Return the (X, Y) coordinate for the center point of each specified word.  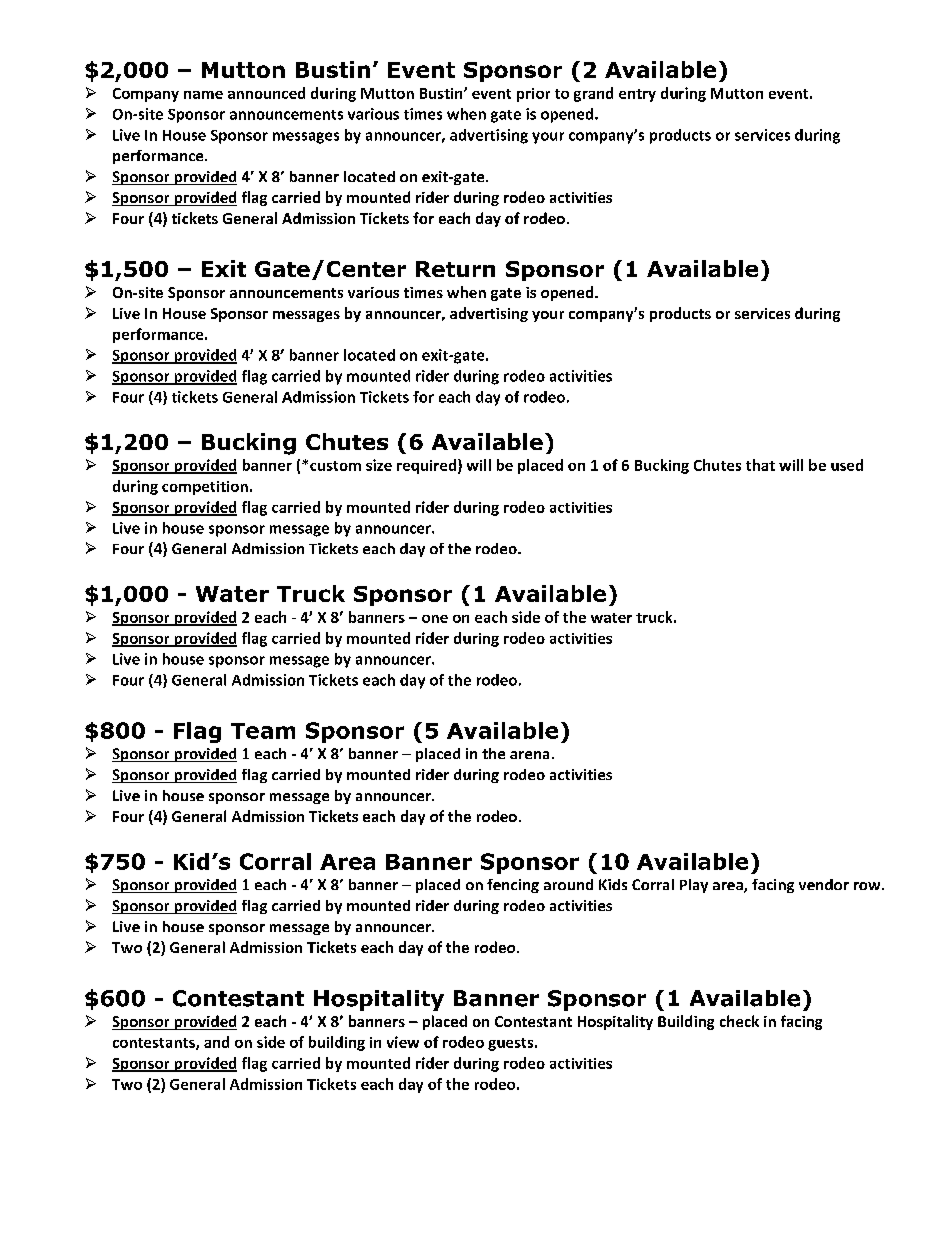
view (403, 1042)
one (435, 619)
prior (533, 95)
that (760, 465)
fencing (513, 886)
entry (637, 95)
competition (205, 488)
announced (266, 93)
